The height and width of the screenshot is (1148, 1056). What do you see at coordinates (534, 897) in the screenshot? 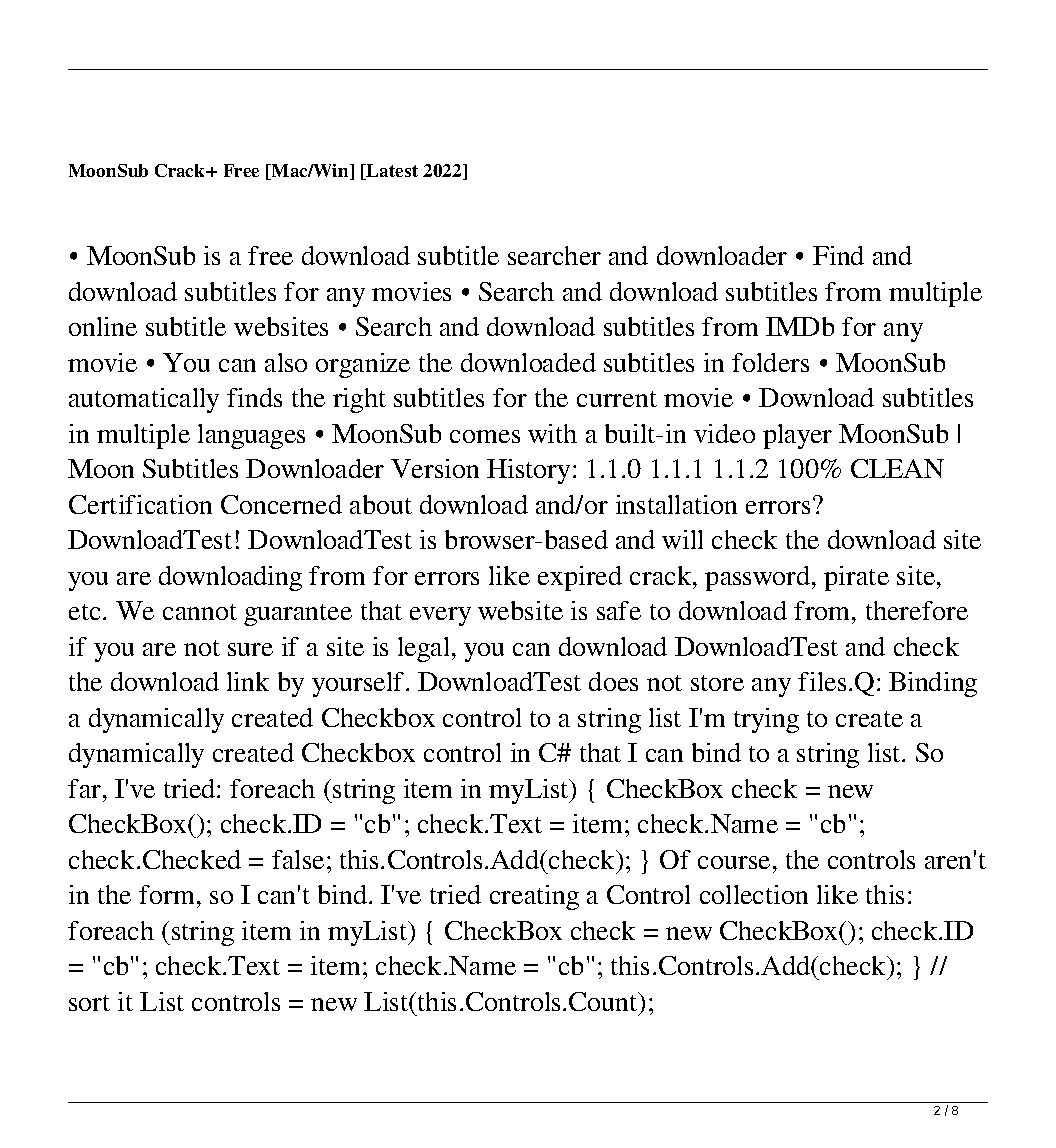
I see `creating` at bounding box center [534, 897].
